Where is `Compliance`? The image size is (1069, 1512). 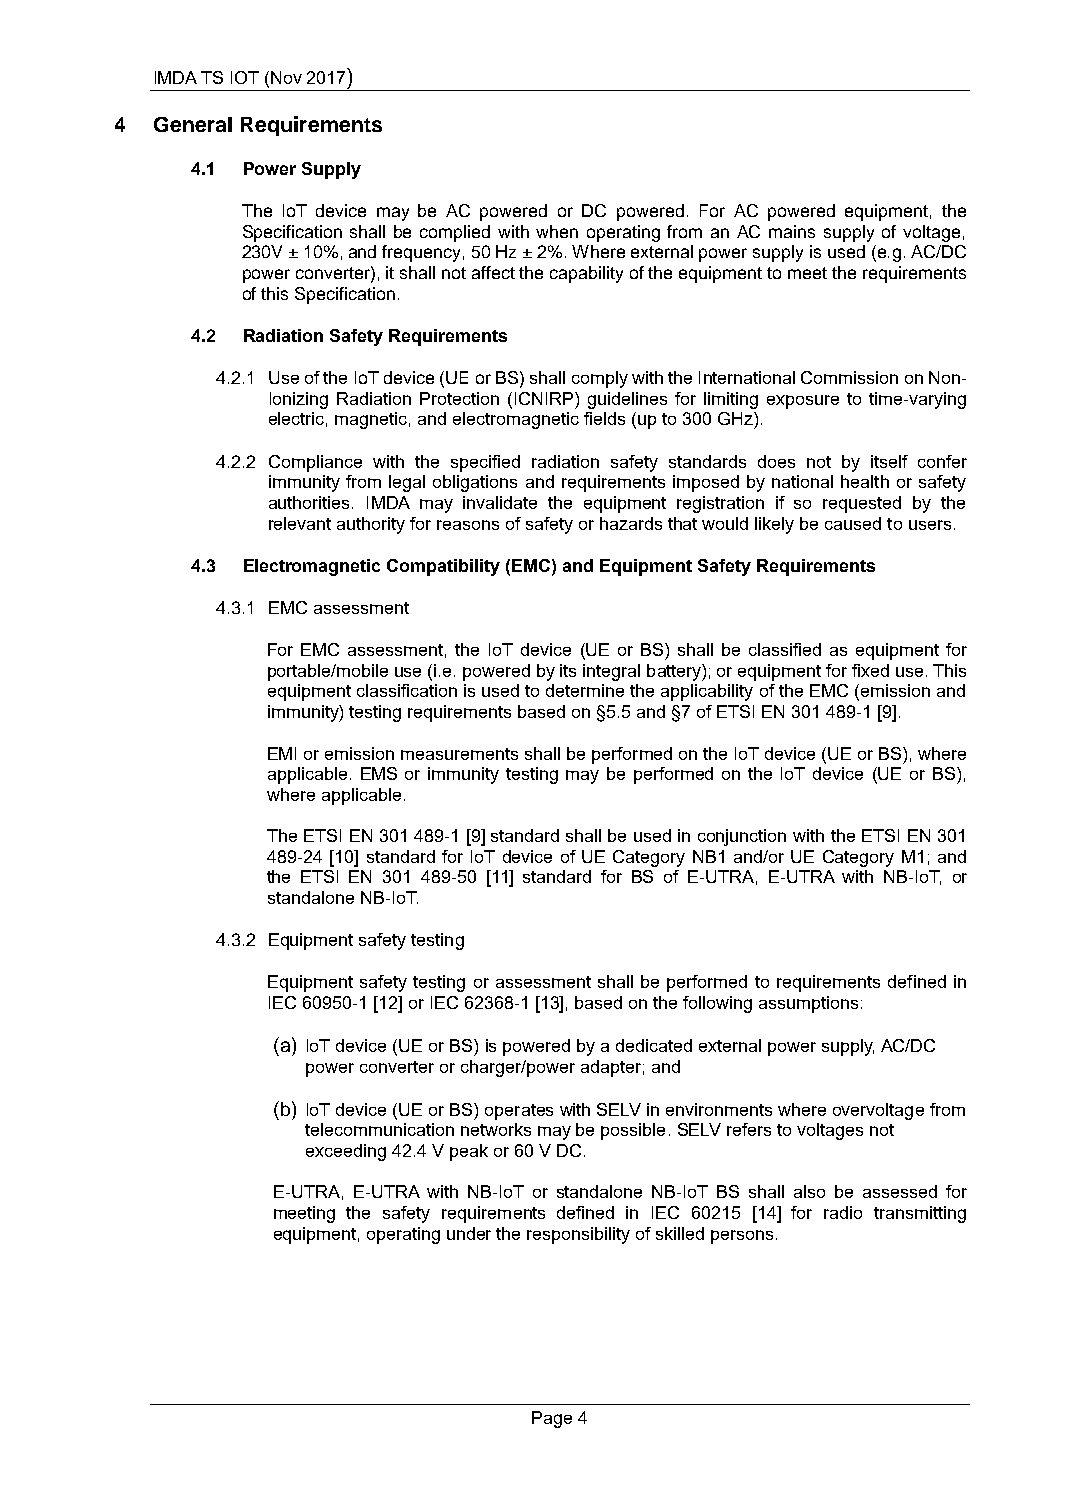
Compliance is located at coordinates (315, 463).
